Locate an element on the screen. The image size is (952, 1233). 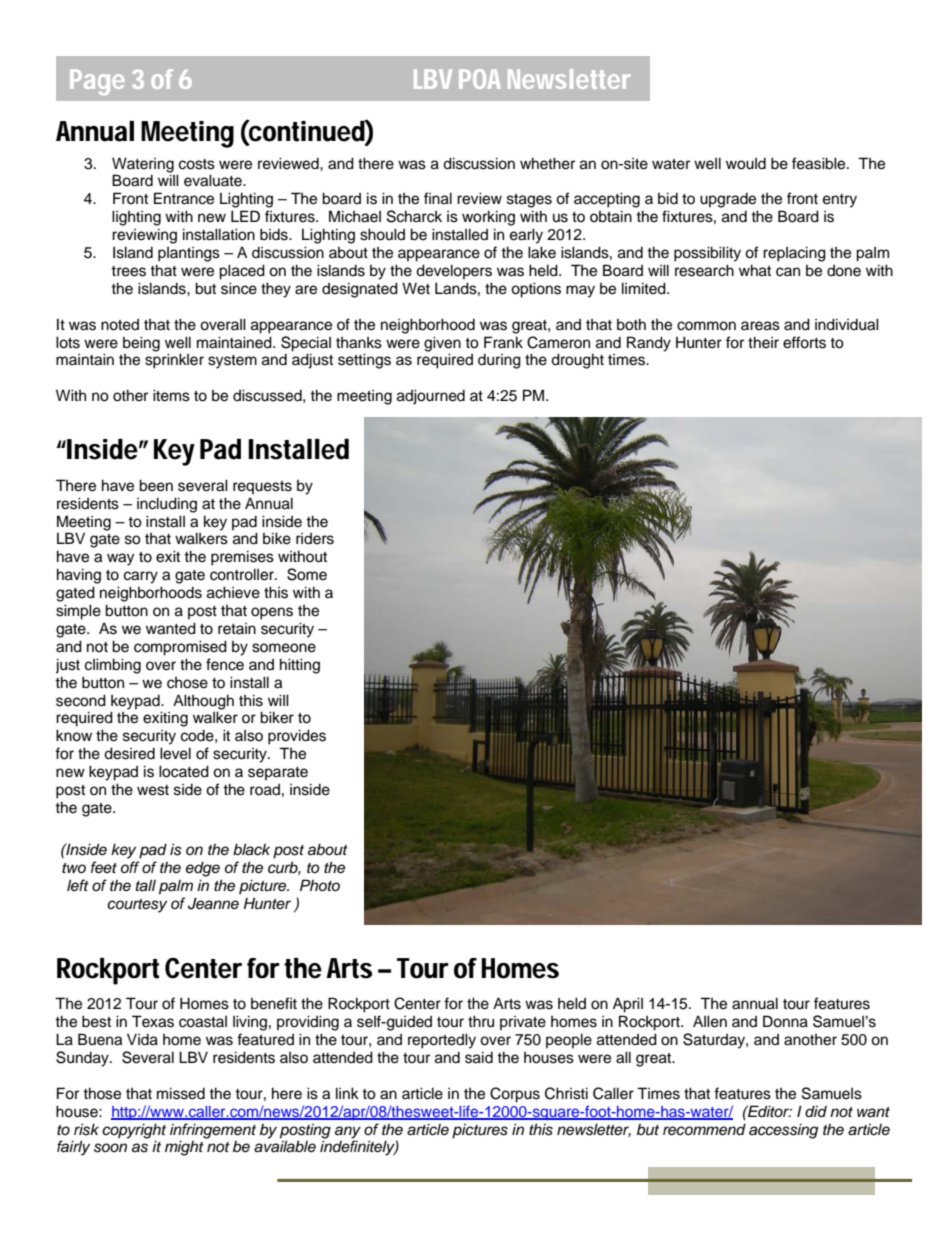
their is located at coordinates (763, 342).
